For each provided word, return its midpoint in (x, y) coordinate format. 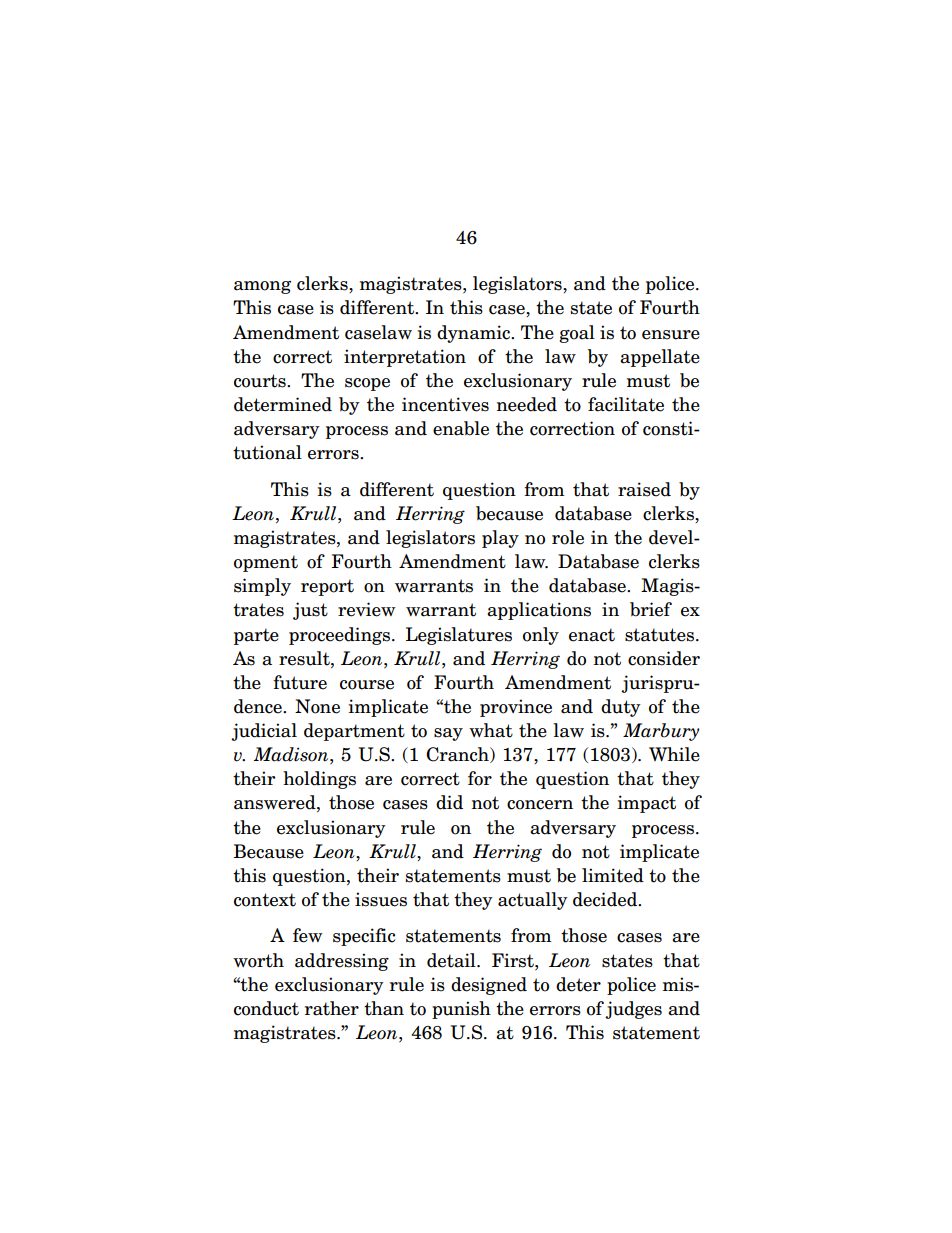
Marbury (661, 732)
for (480, 778)
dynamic (475, 334)
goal (577, 334)
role (568, 537)
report (327, 587)
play (500, 539)
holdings (319, 780)
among (262, 287)
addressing (342, 962)
